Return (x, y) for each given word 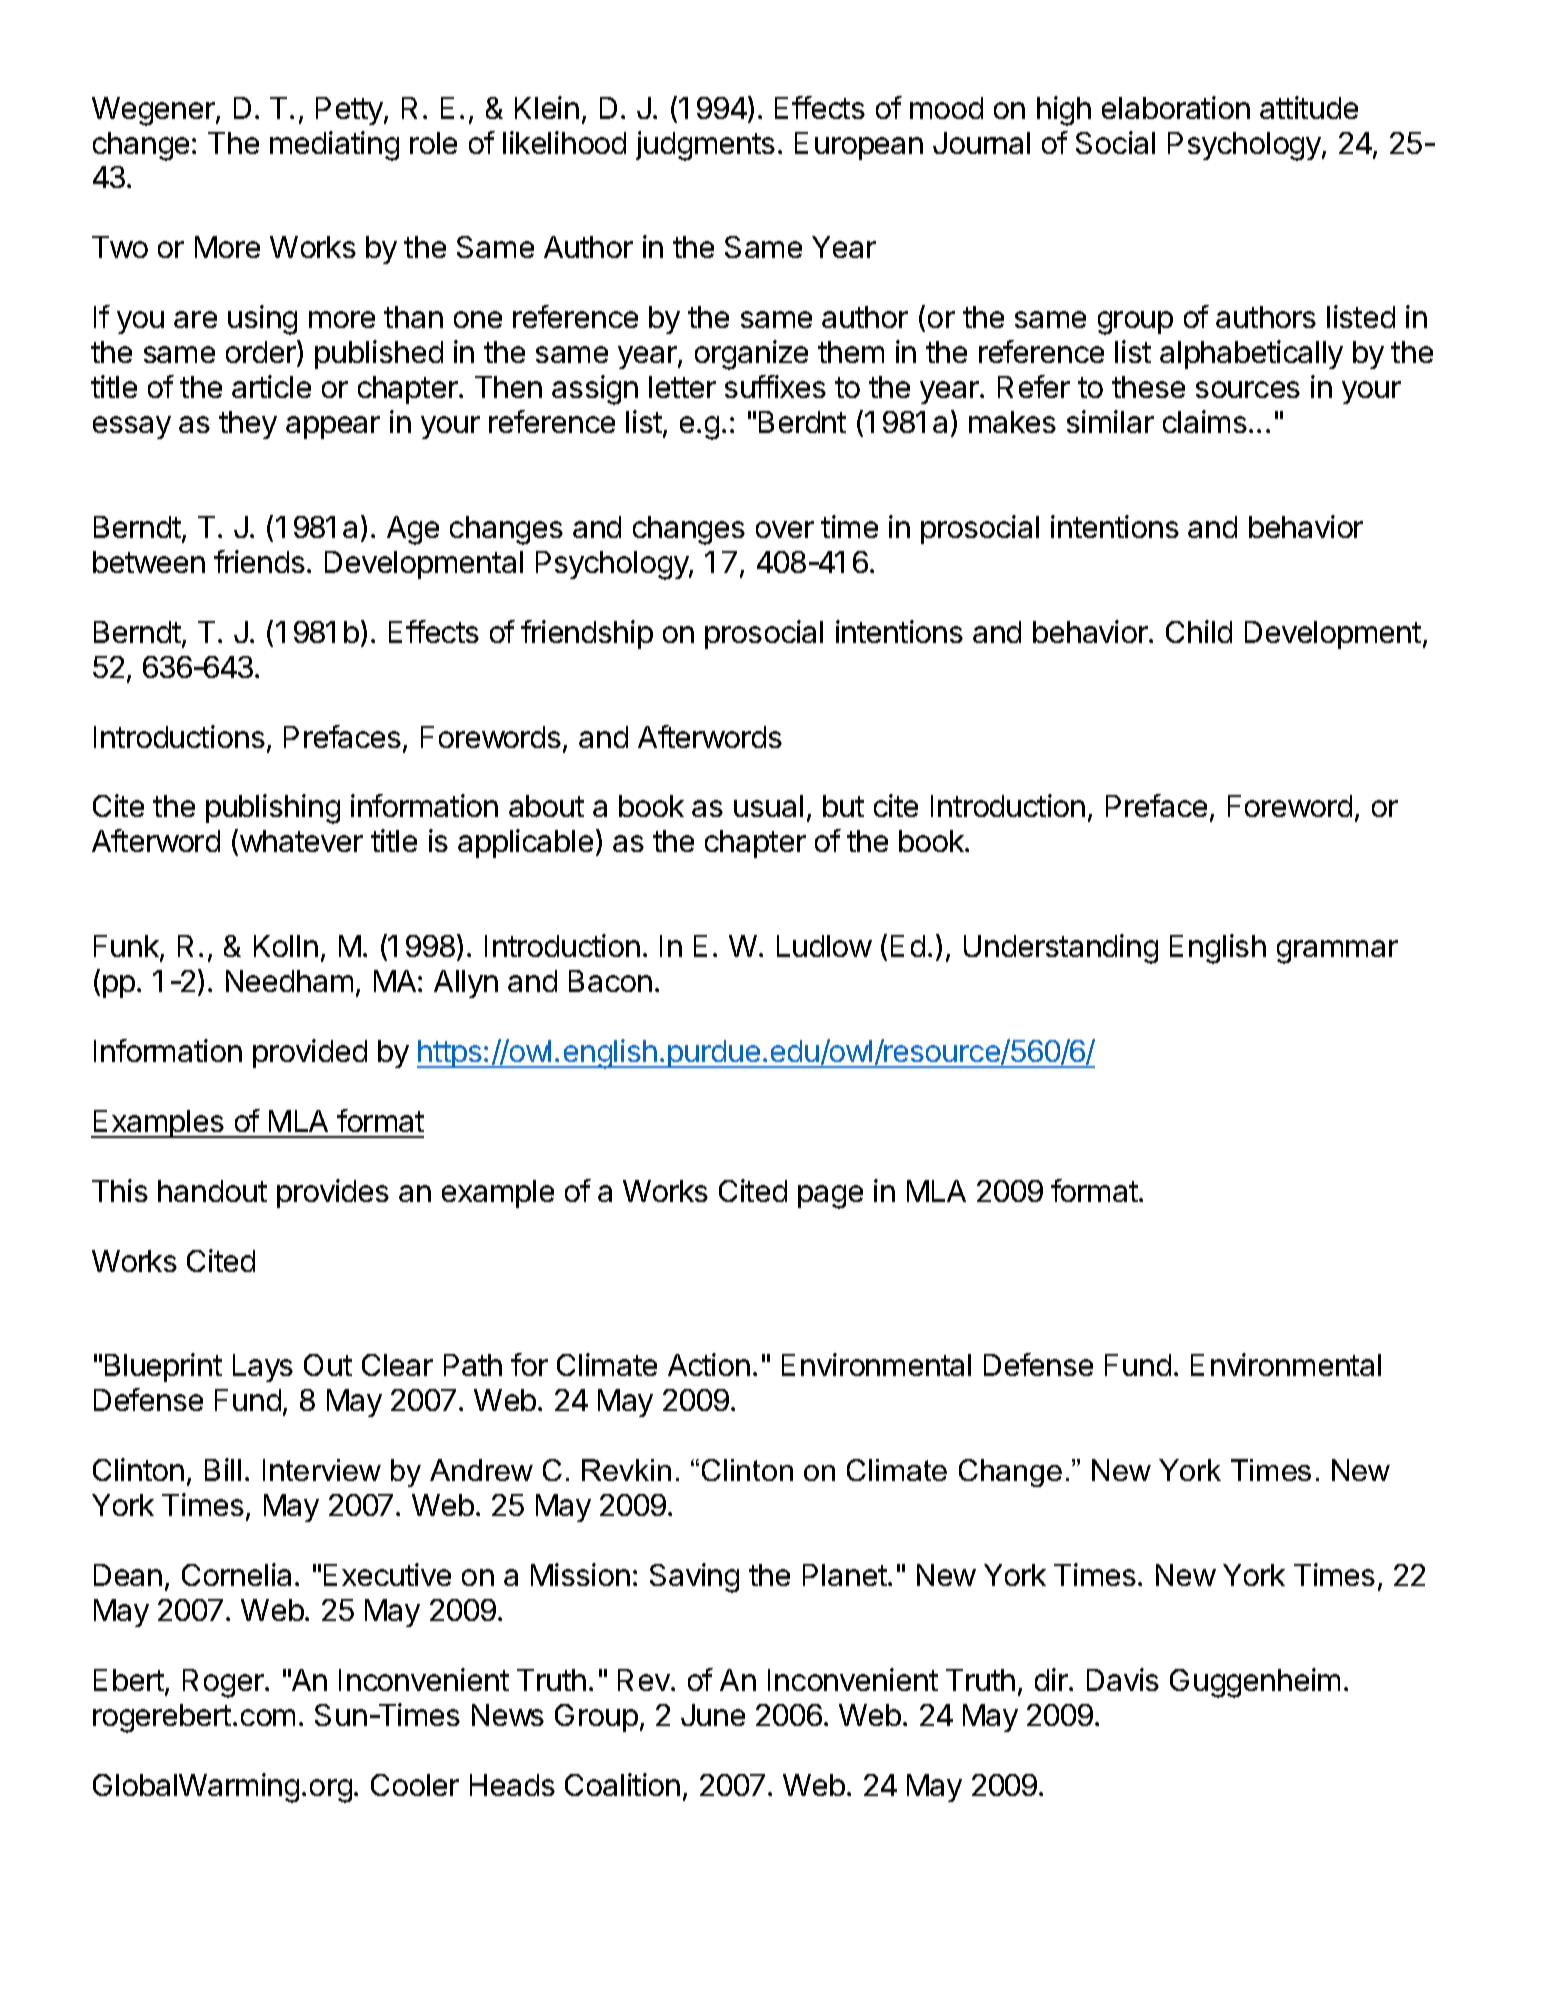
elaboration (1176, 107)
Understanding (1061, 949)
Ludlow (824, 946)
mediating (334, 146)
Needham (289, 981)
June (713, 1715)
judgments (705, 146)
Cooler (415, 1785)
